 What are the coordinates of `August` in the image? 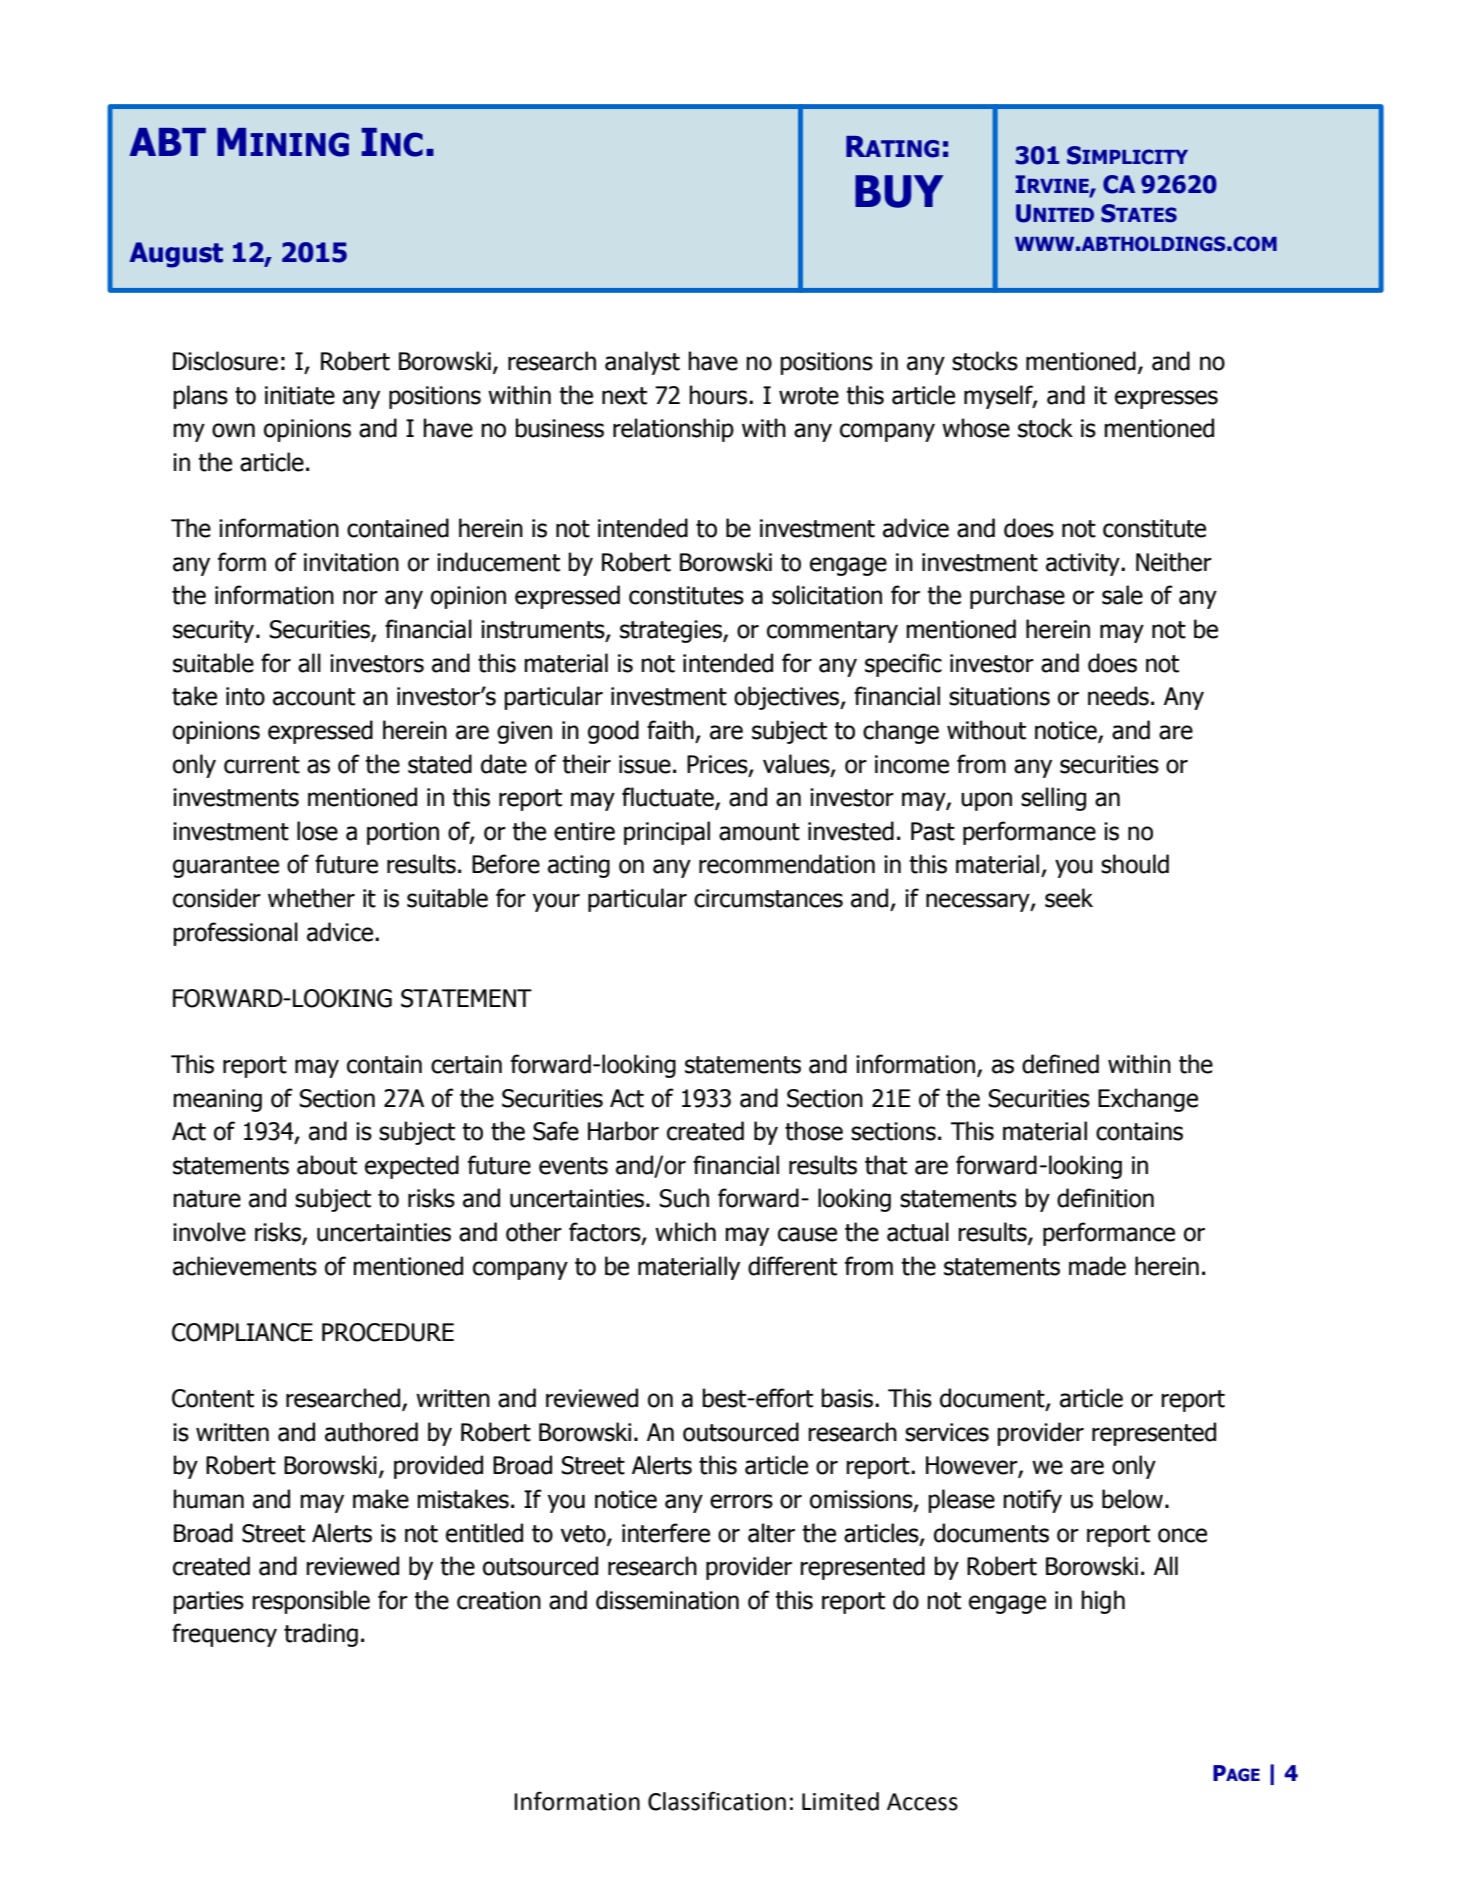 It's located at (176, 255).
